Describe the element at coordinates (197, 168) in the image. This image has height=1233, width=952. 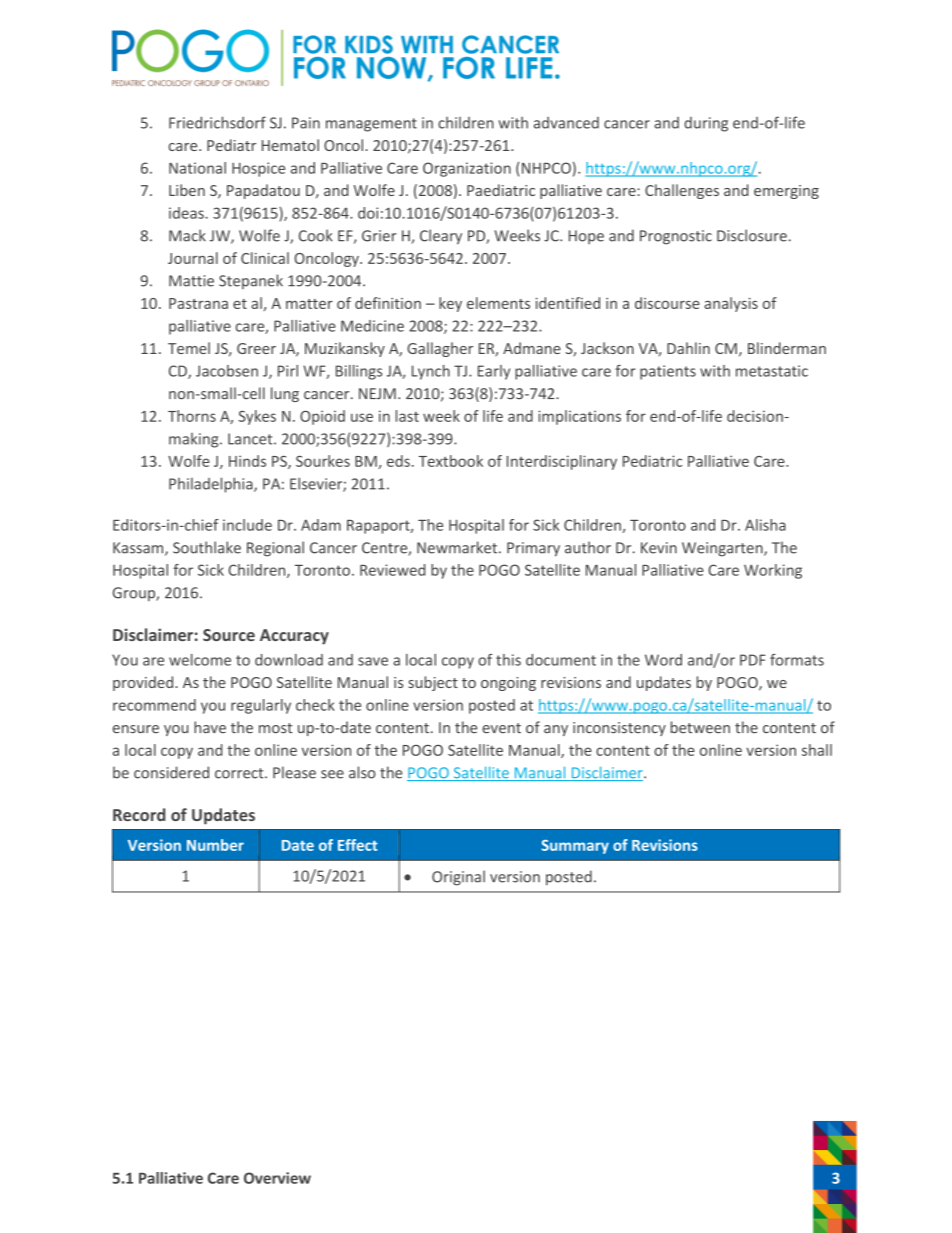
I see `National` at that location.
